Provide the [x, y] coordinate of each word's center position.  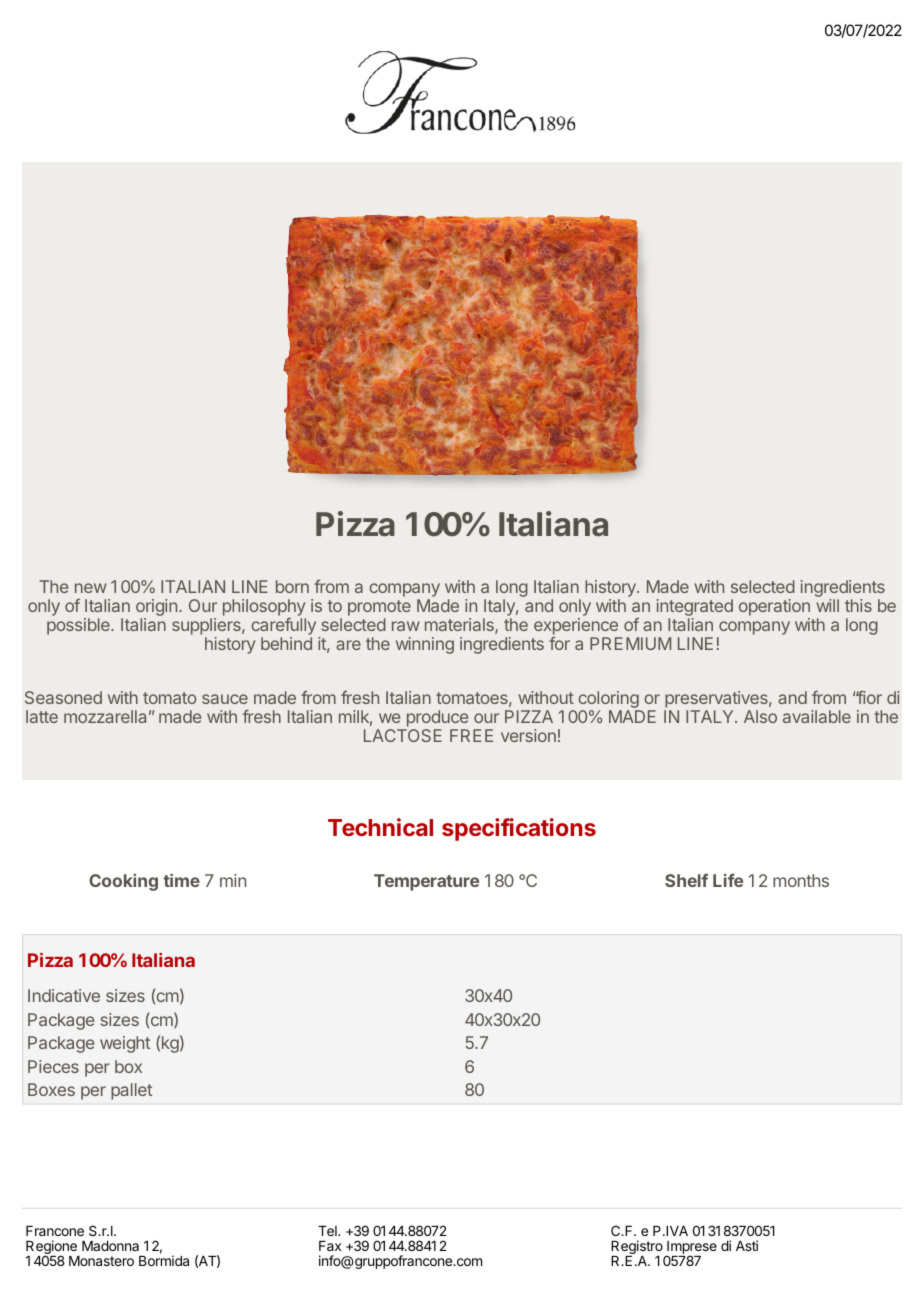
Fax [330, 1246]
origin [156, 609]
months [801, 880]
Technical [380, 827]
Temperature [426, 882]
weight [125, 1044]
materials [460, 626]
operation [774, 609]
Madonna [110, 1246]
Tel [328, 1231]
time [181, 880]
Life [728, 880]
